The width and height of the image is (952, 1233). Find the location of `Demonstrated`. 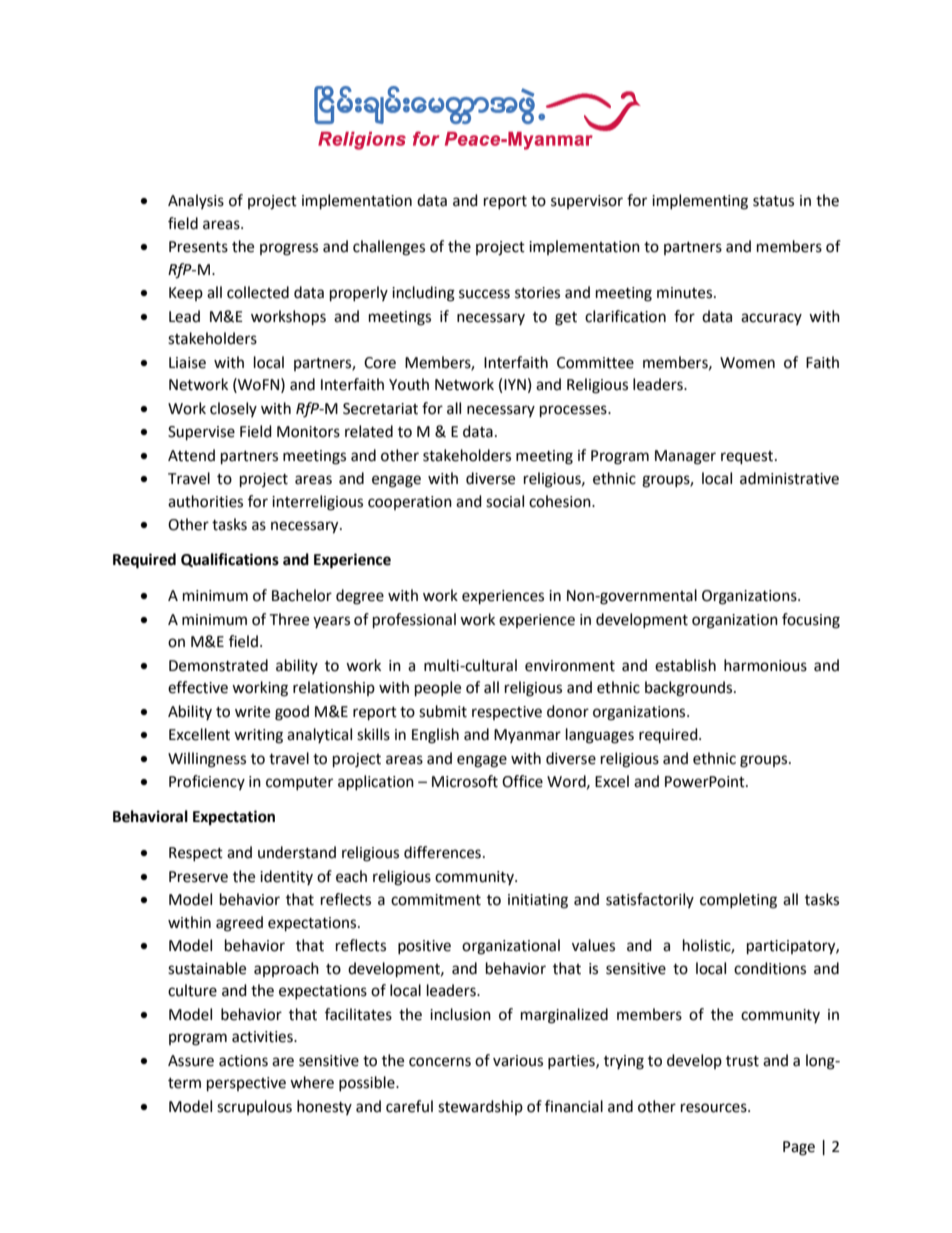

Demonstrated is located at coordinates (218, 665).
